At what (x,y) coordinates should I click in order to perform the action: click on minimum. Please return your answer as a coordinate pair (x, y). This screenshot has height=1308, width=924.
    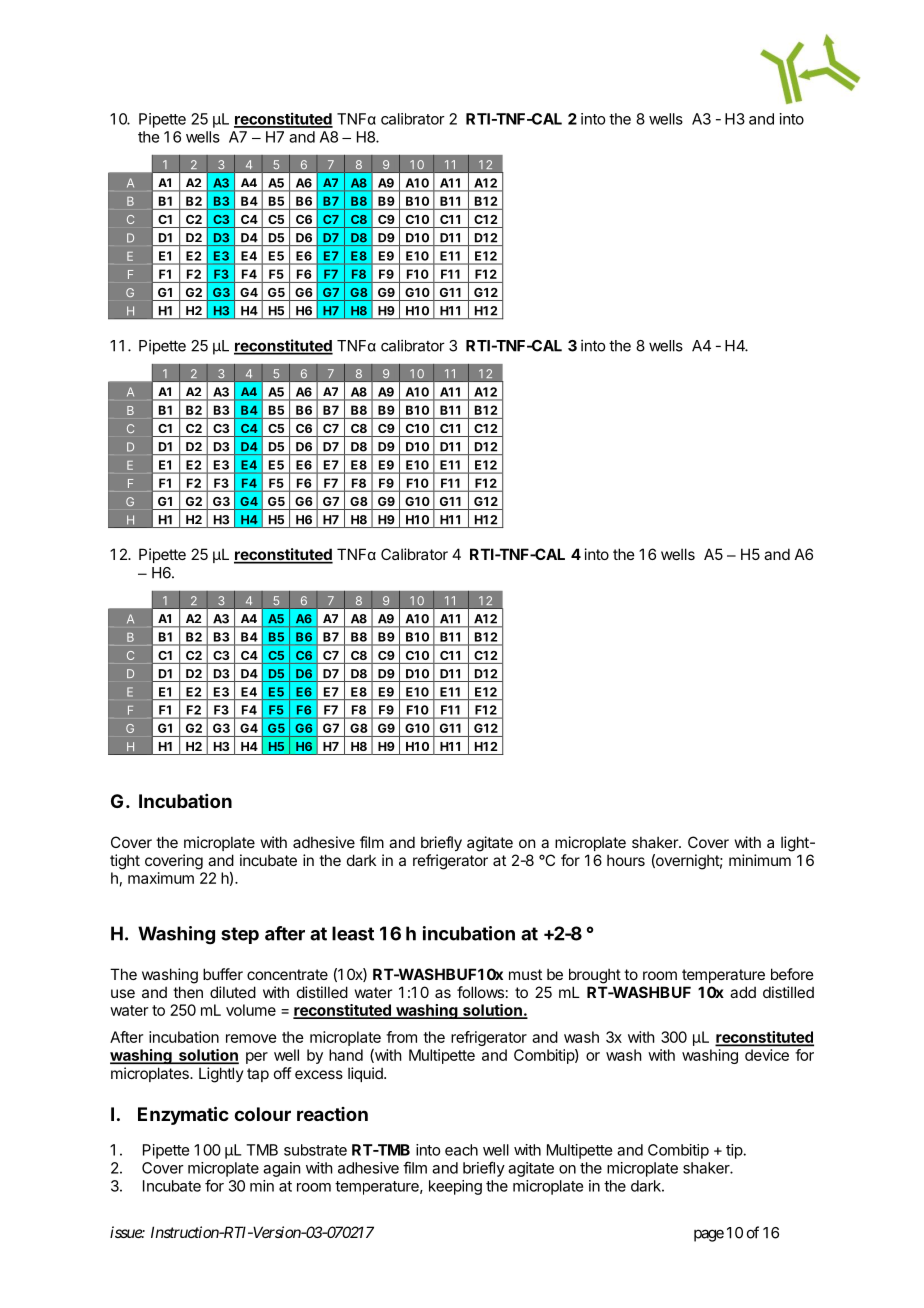
    Looking at the image, I should click on (760, 860).
